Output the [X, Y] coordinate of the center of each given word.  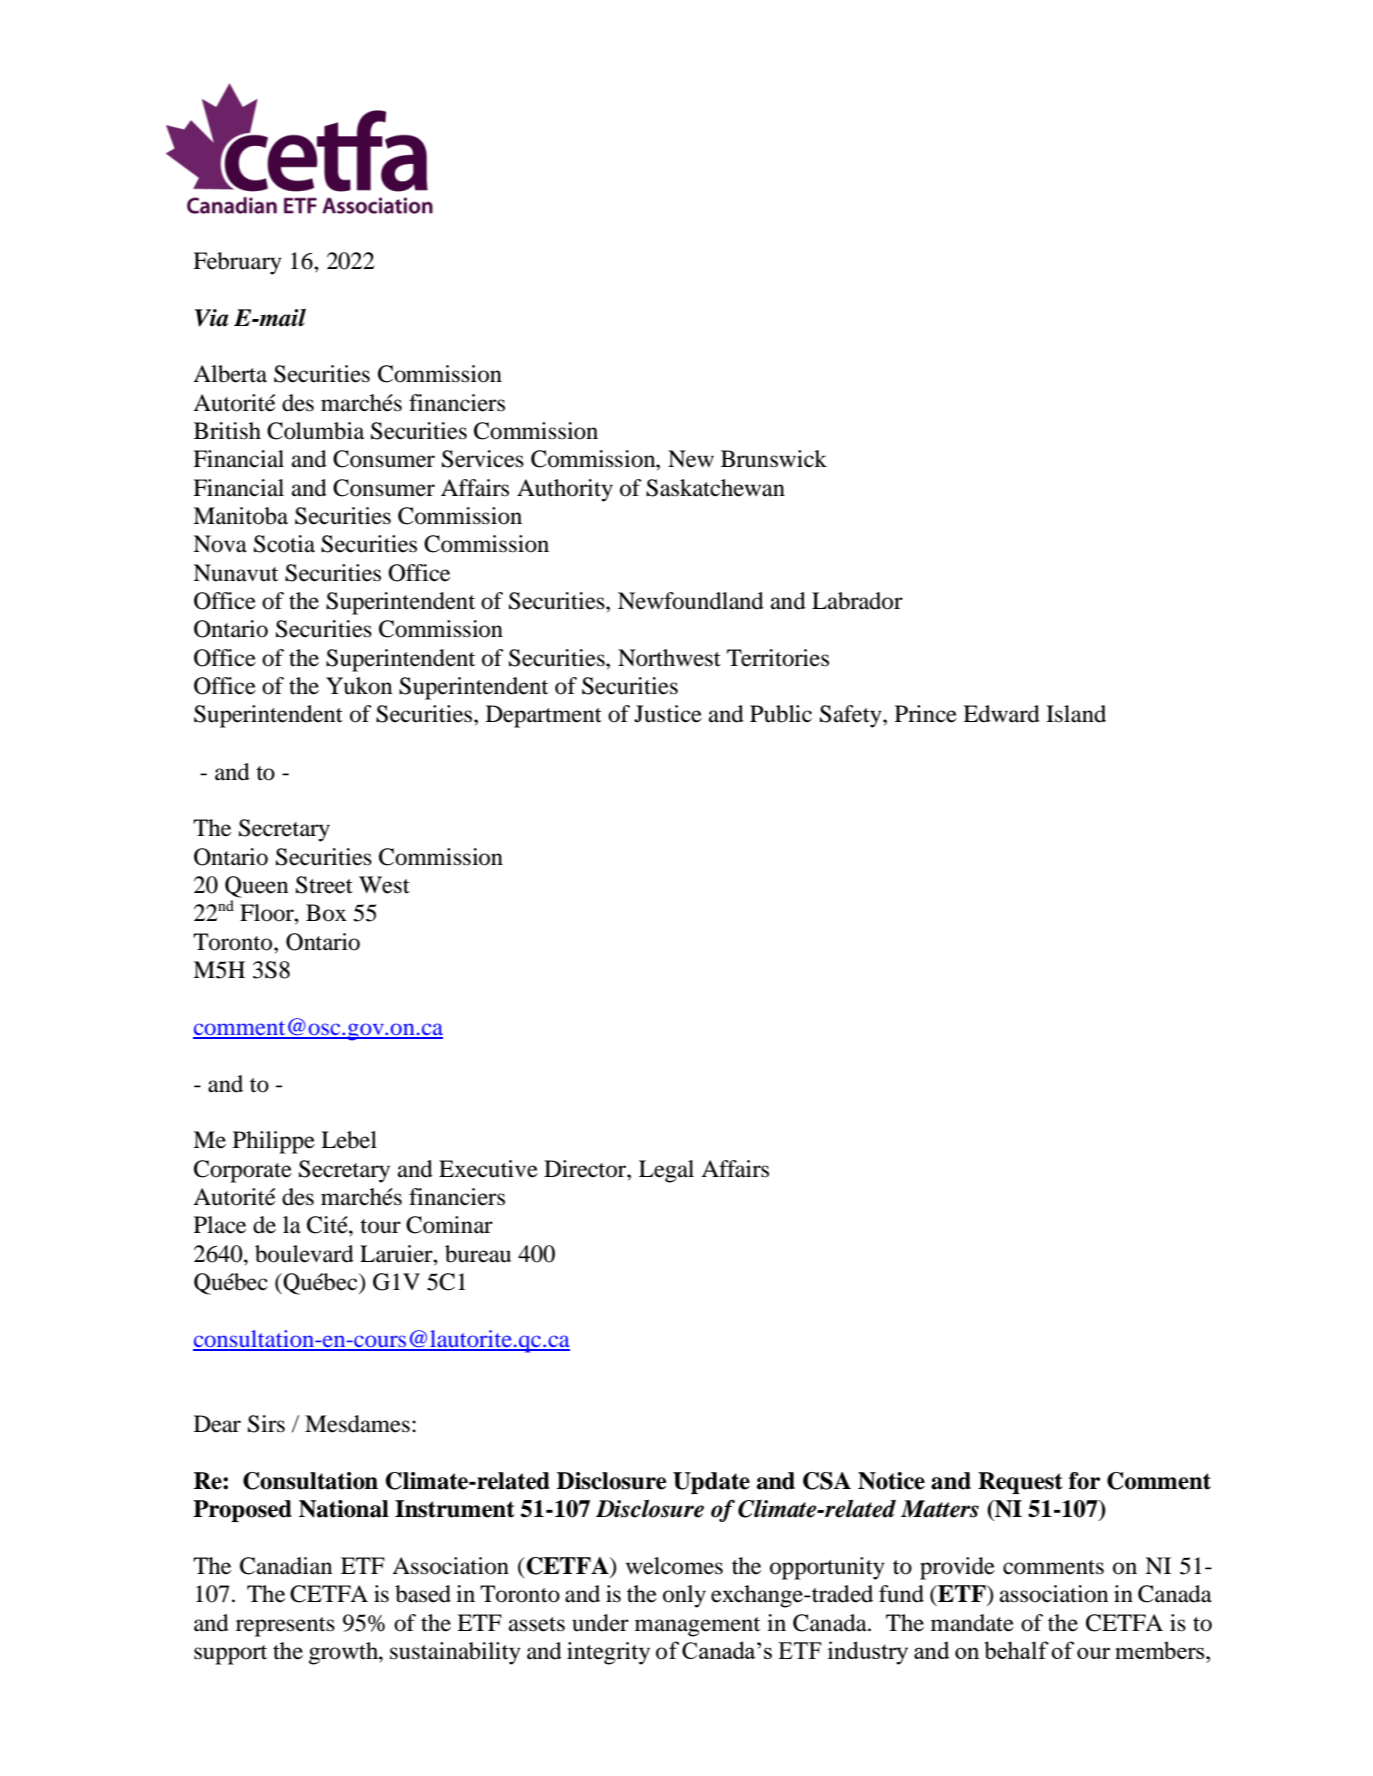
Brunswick [774, 459]
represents [285, 1627]
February [237, 263]
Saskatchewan [715, 488]
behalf [1016, 1650]
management [697, 1627]
